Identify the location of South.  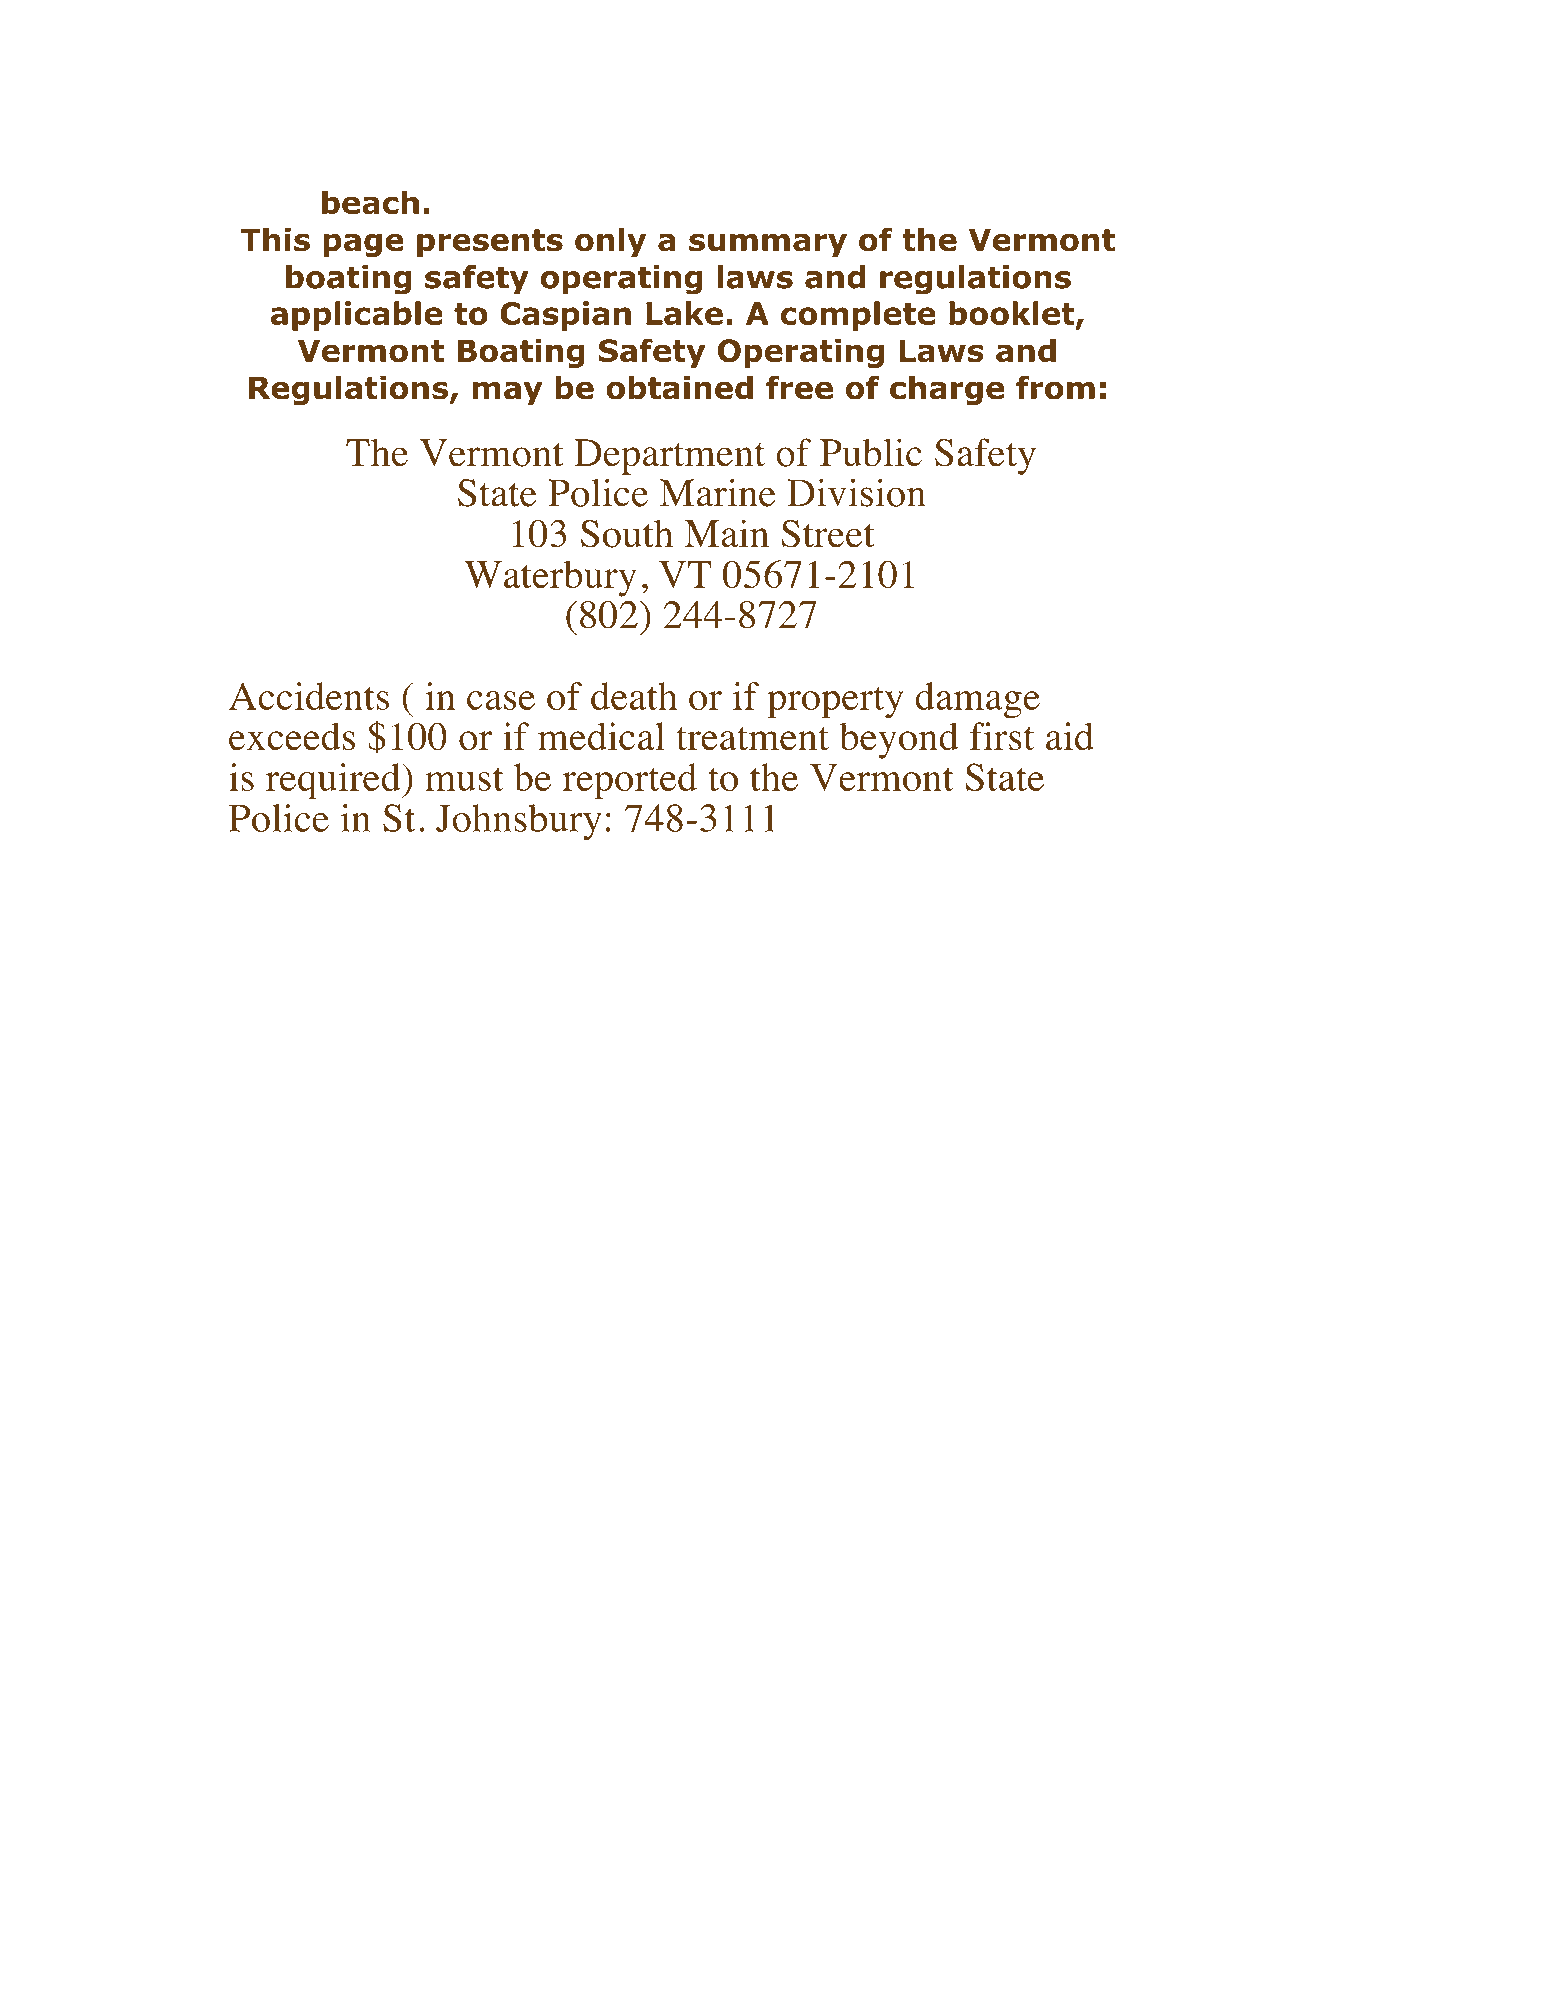
(627, 533).
